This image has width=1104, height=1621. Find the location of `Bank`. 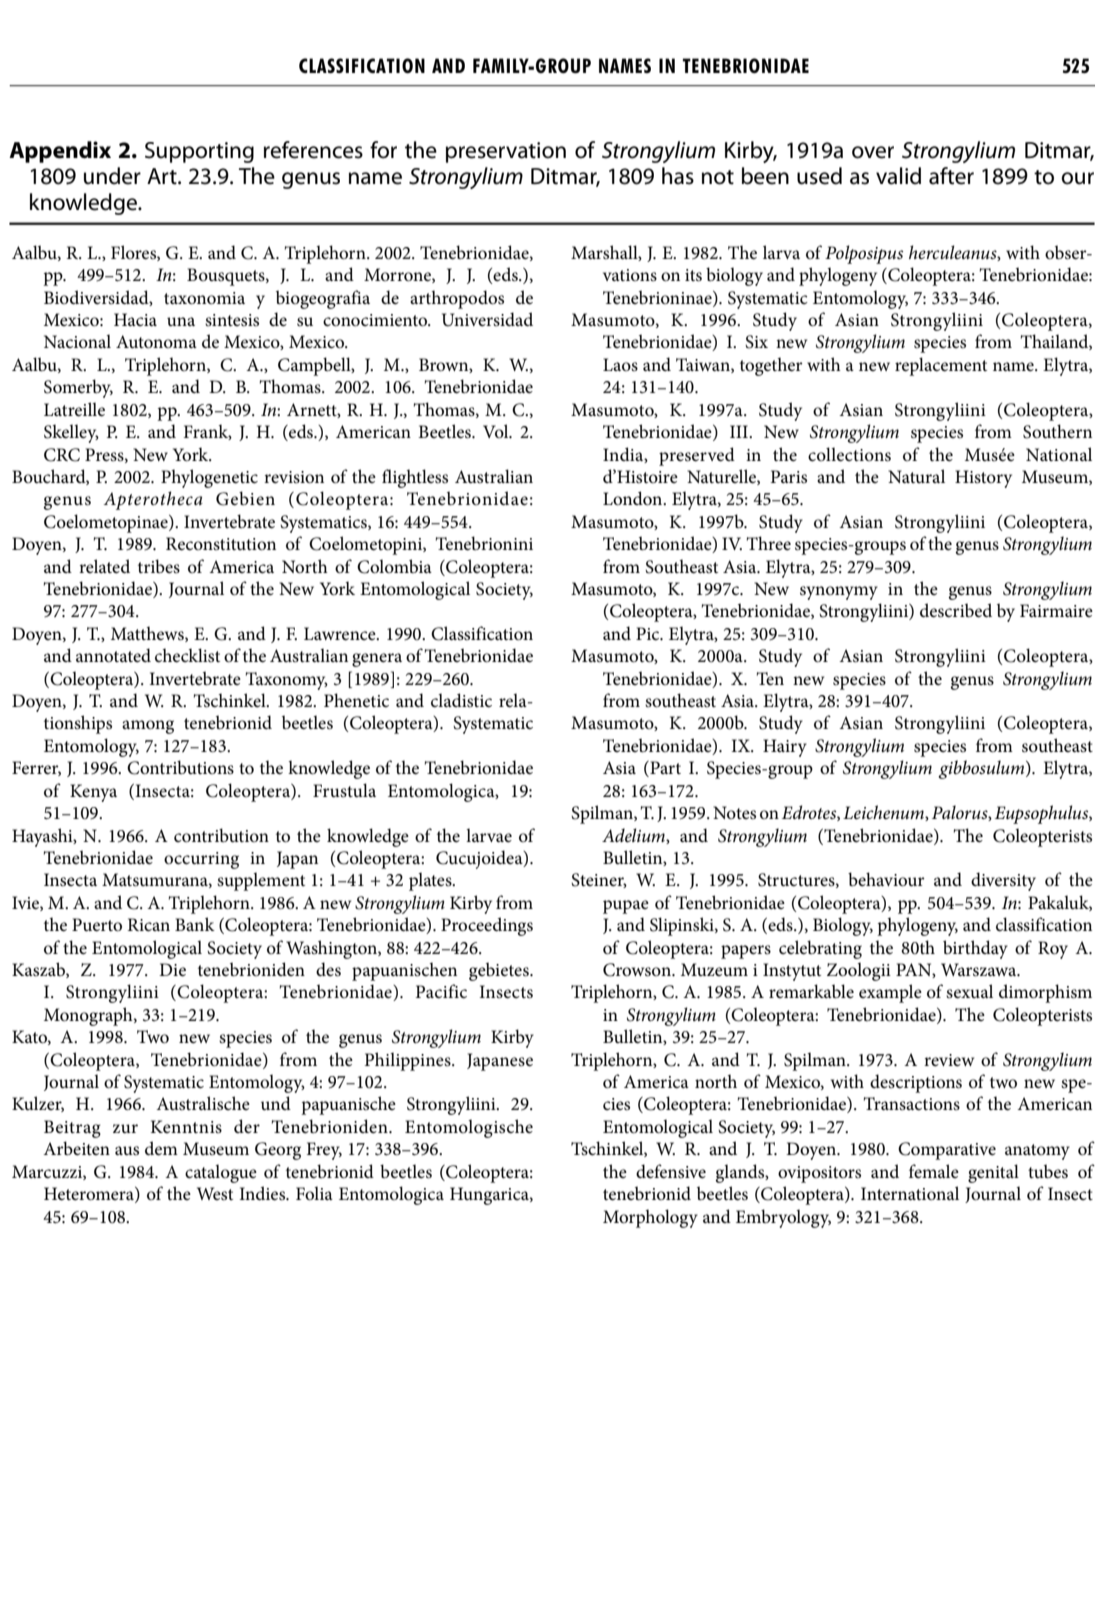

Bank is located at coordinates (195, 924).
